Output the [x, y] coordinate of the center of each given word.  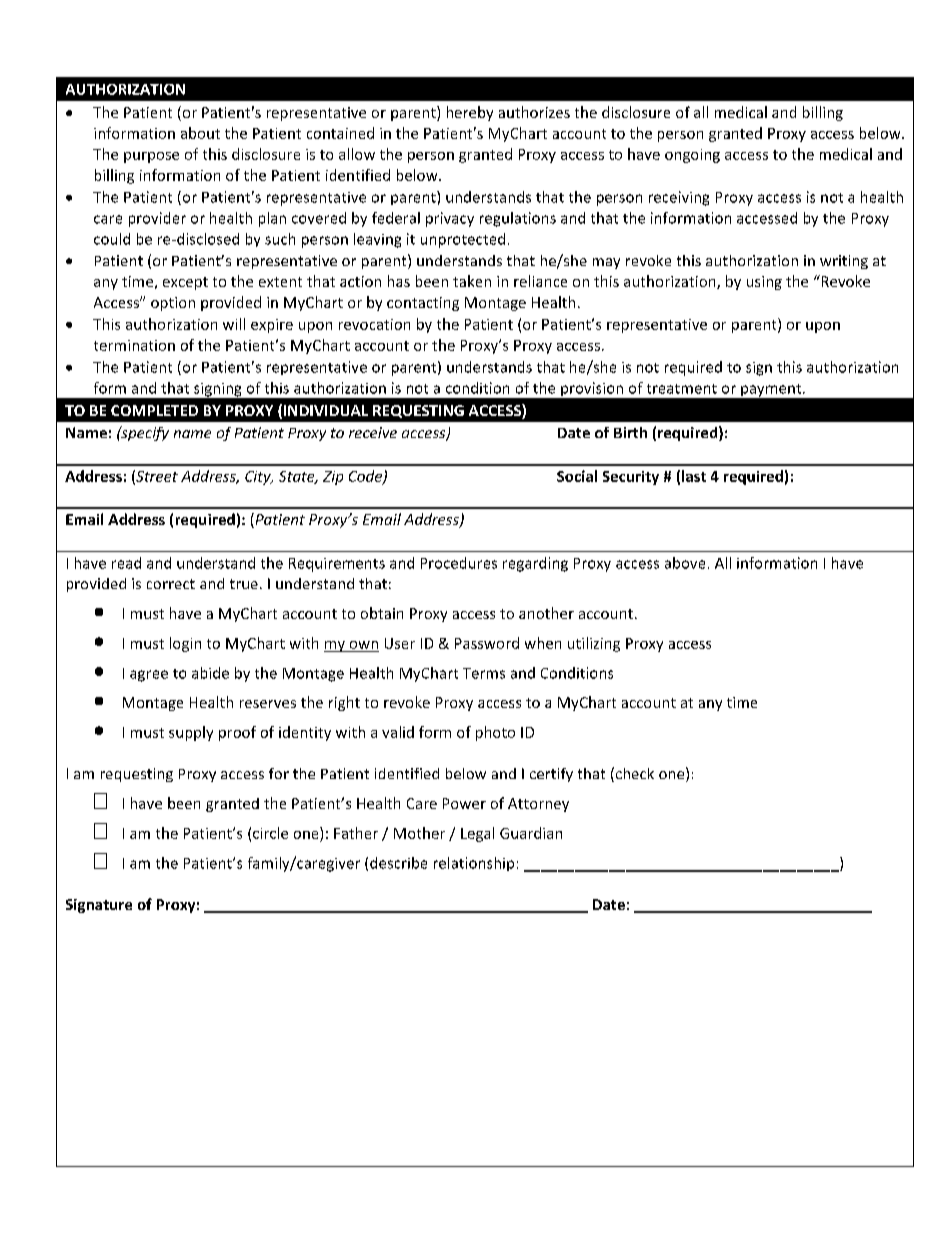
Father [356, 833]
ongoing [692, 156]
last [694, 476]
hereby [470, 113]
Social [577, 476]
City [259, 478]
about [200, 133]
